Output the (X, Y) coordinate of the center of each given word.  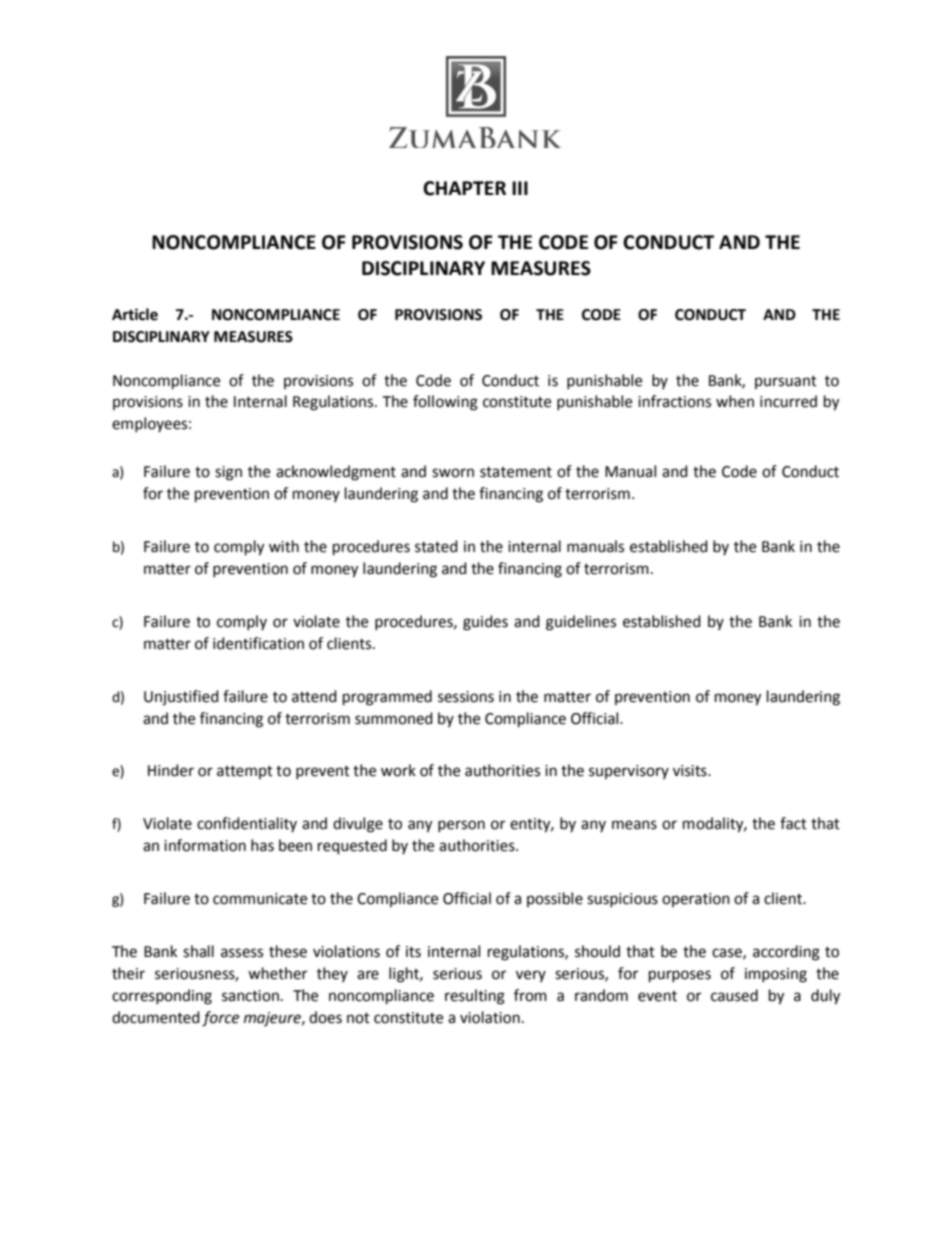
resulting (475, 997)
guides (485, 623)
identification (258, 643)
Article (135, 314)
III (520, 188)
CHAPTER (464, 188)
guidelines (581, 623)
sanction (250, 996)
